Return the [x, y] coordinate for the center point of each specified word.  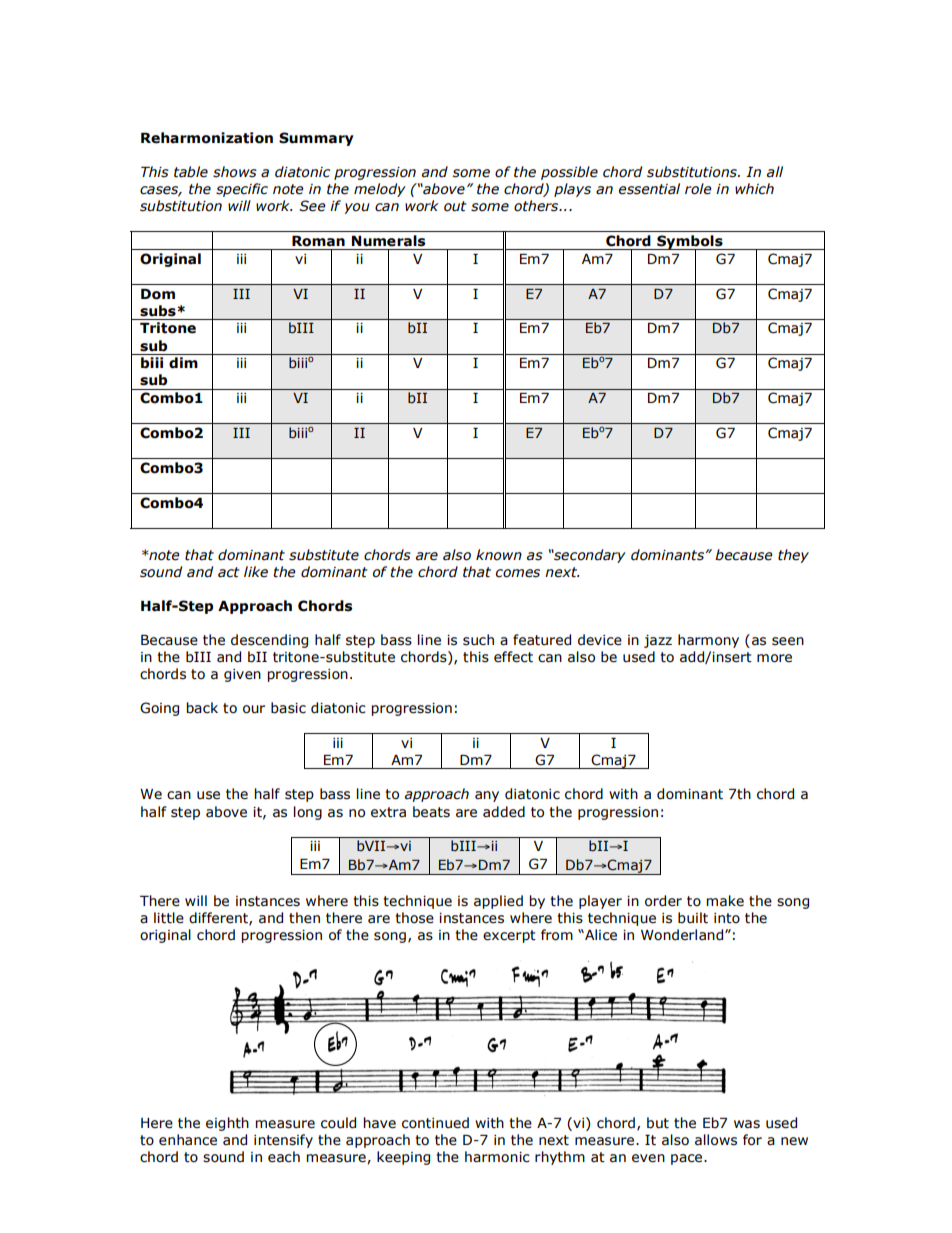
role [698, 189]
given [242, 675]
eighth [227, 1124]
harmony [708, 641]
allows [716, 1140]
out [455, 206]
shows [235, 172]
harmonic [497, 1157]
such [478, 640]
